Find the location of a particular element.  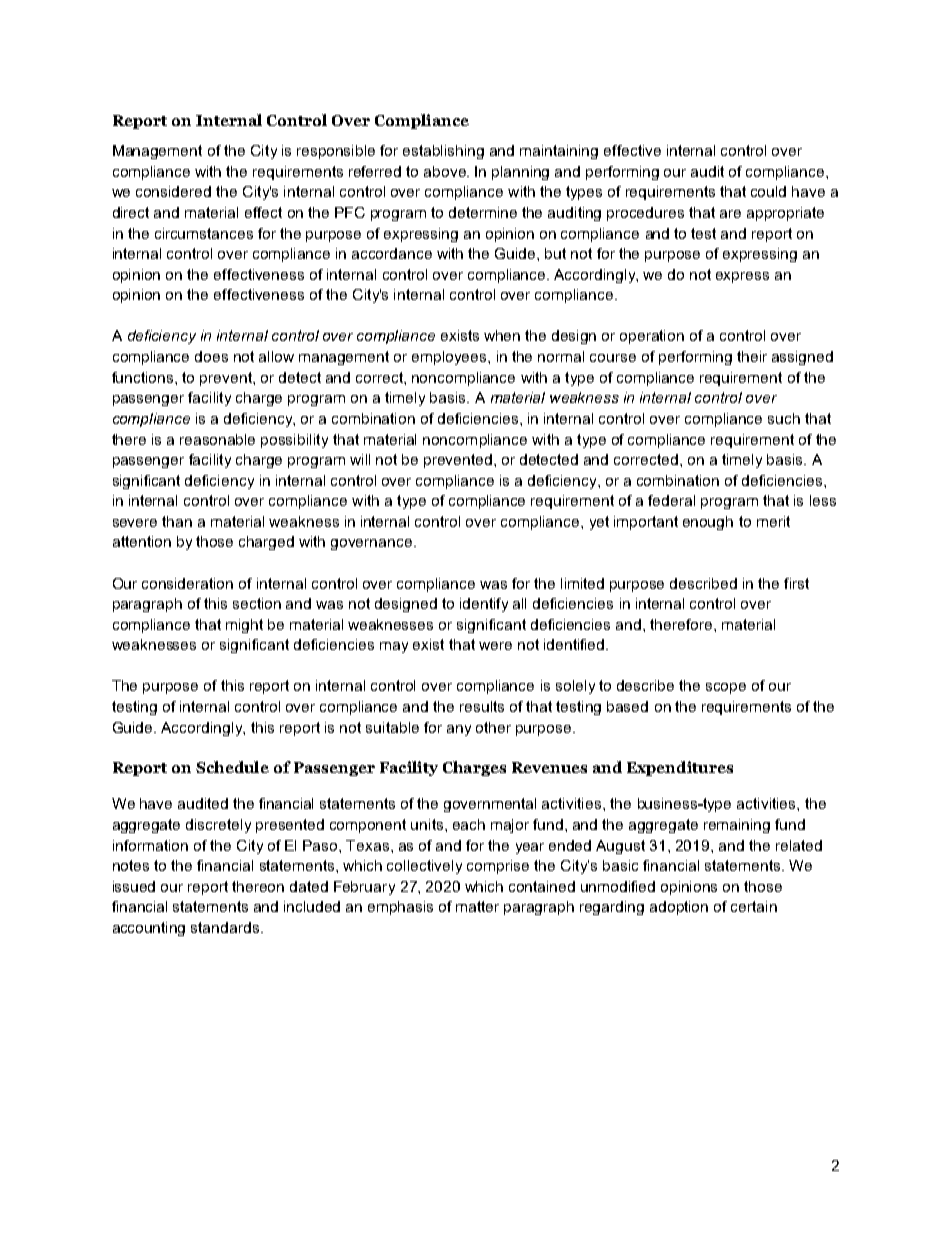

could is located at coordinates (768, 191).
